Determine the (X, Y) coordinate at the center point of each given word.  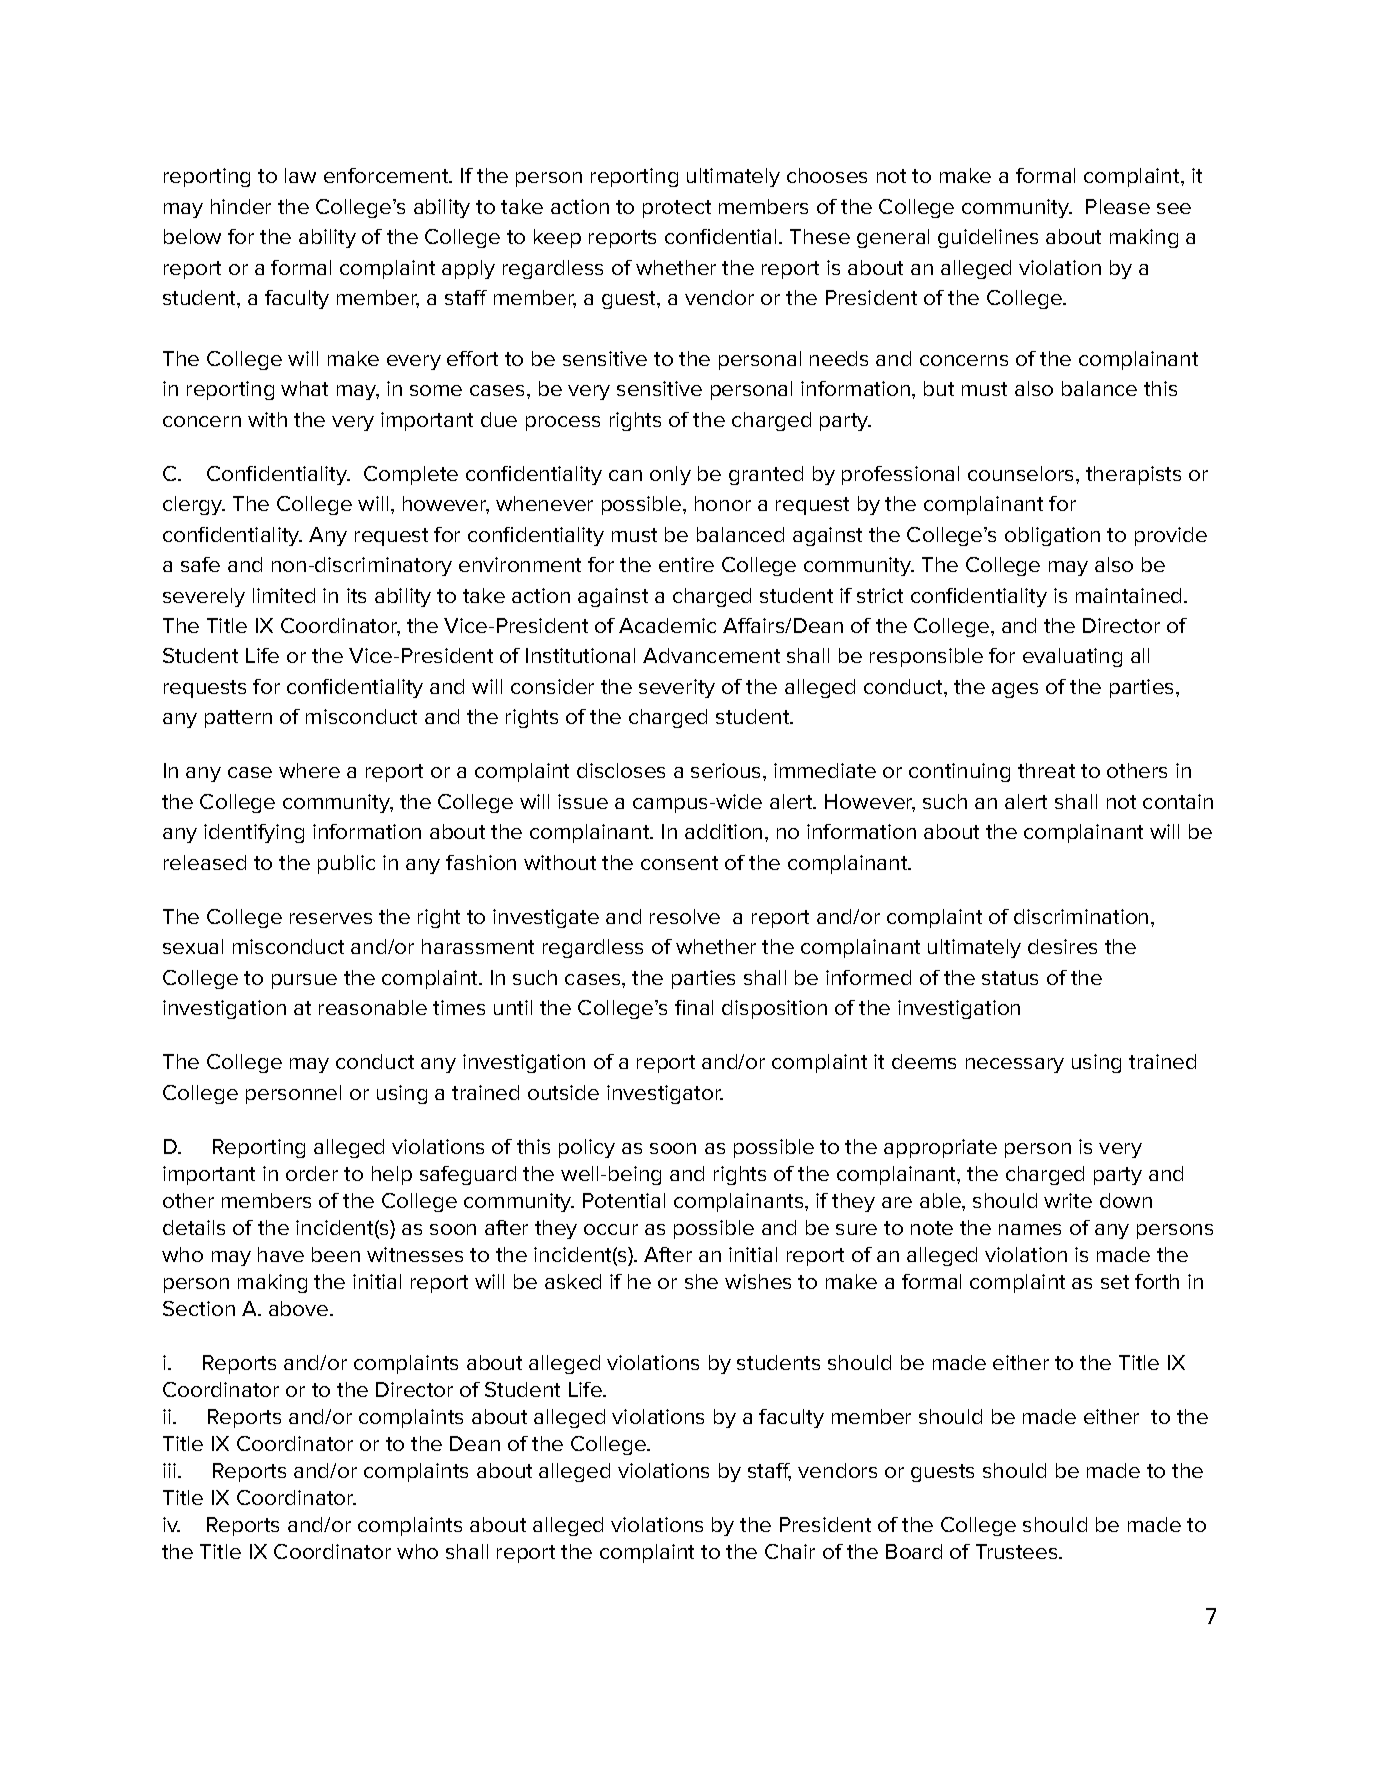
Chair (790, 1551)
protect (677, 209)
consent (679, 863)
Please (1118, 206)
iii (171, 1470)
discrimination (1081, 916)
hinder (241, 206)
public (346, 864)
